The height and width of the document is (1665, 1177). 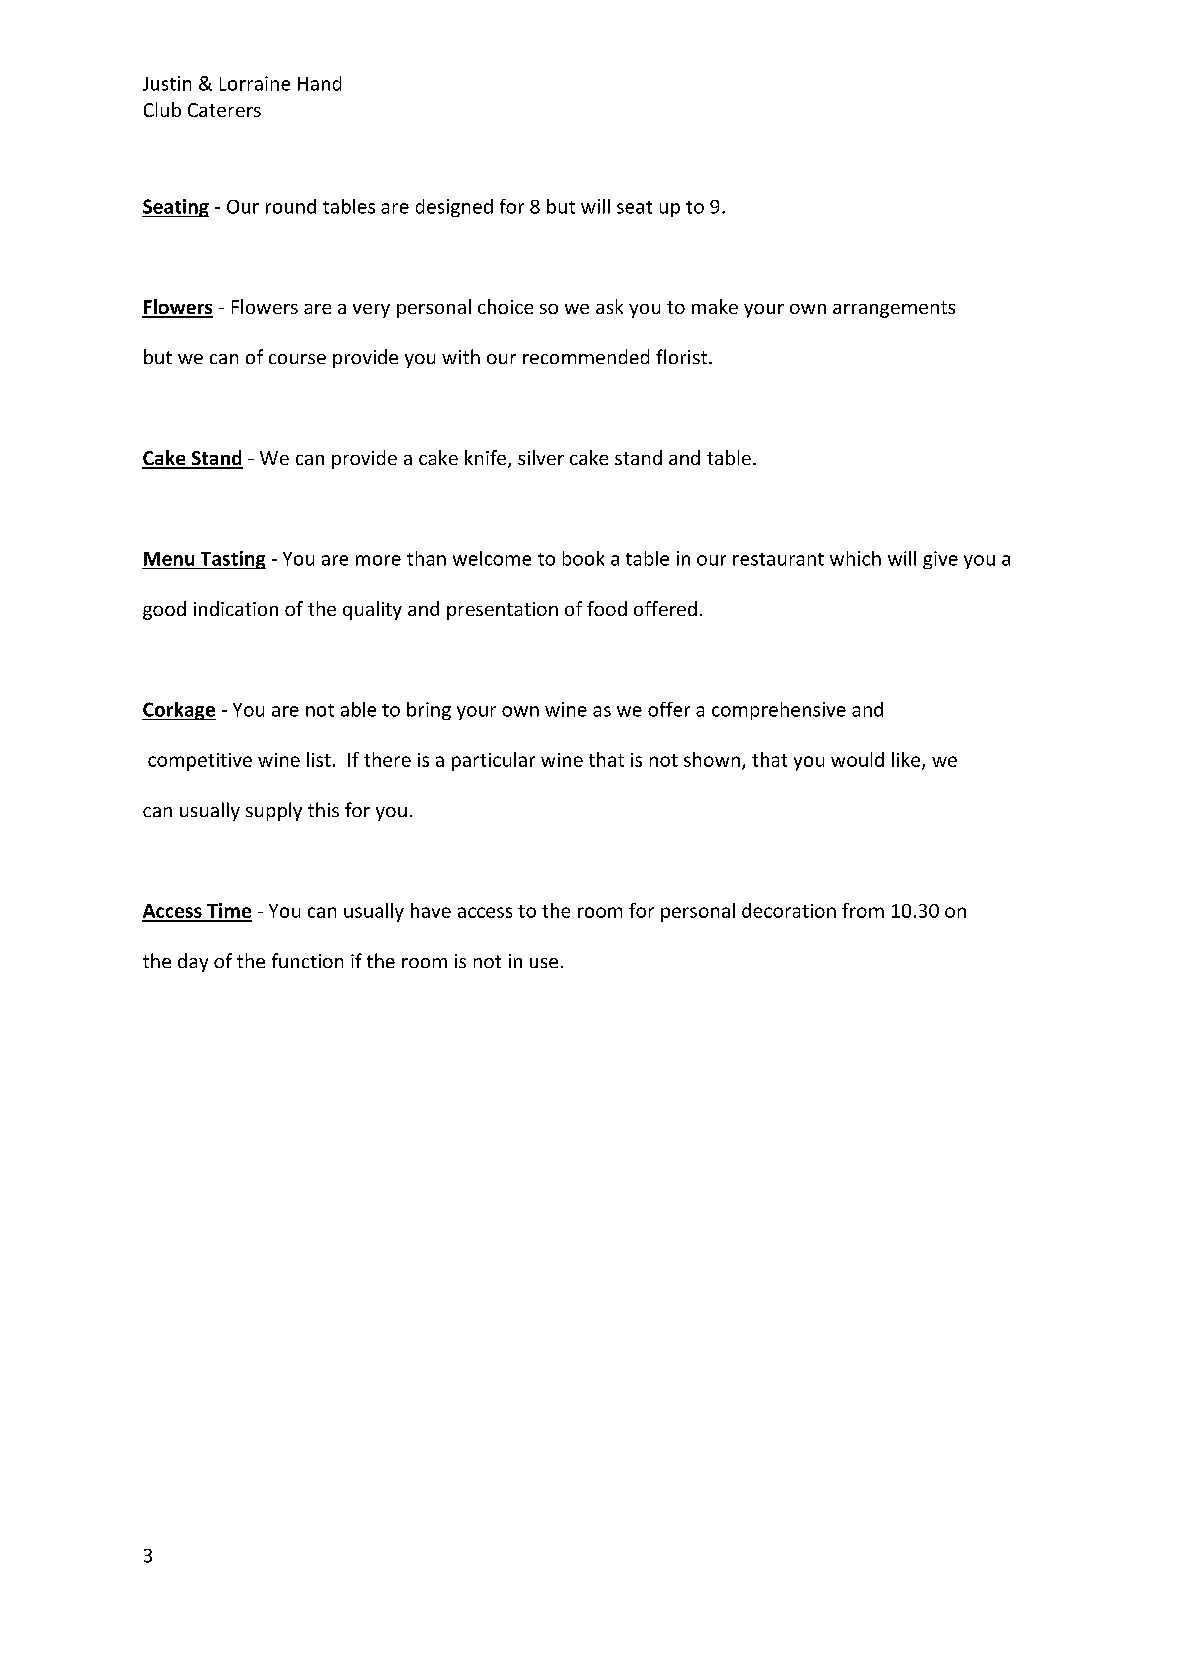 What do you see at coordinates (502, 611) in the document?
I see `presentation` at bounding box center [502, 611].
